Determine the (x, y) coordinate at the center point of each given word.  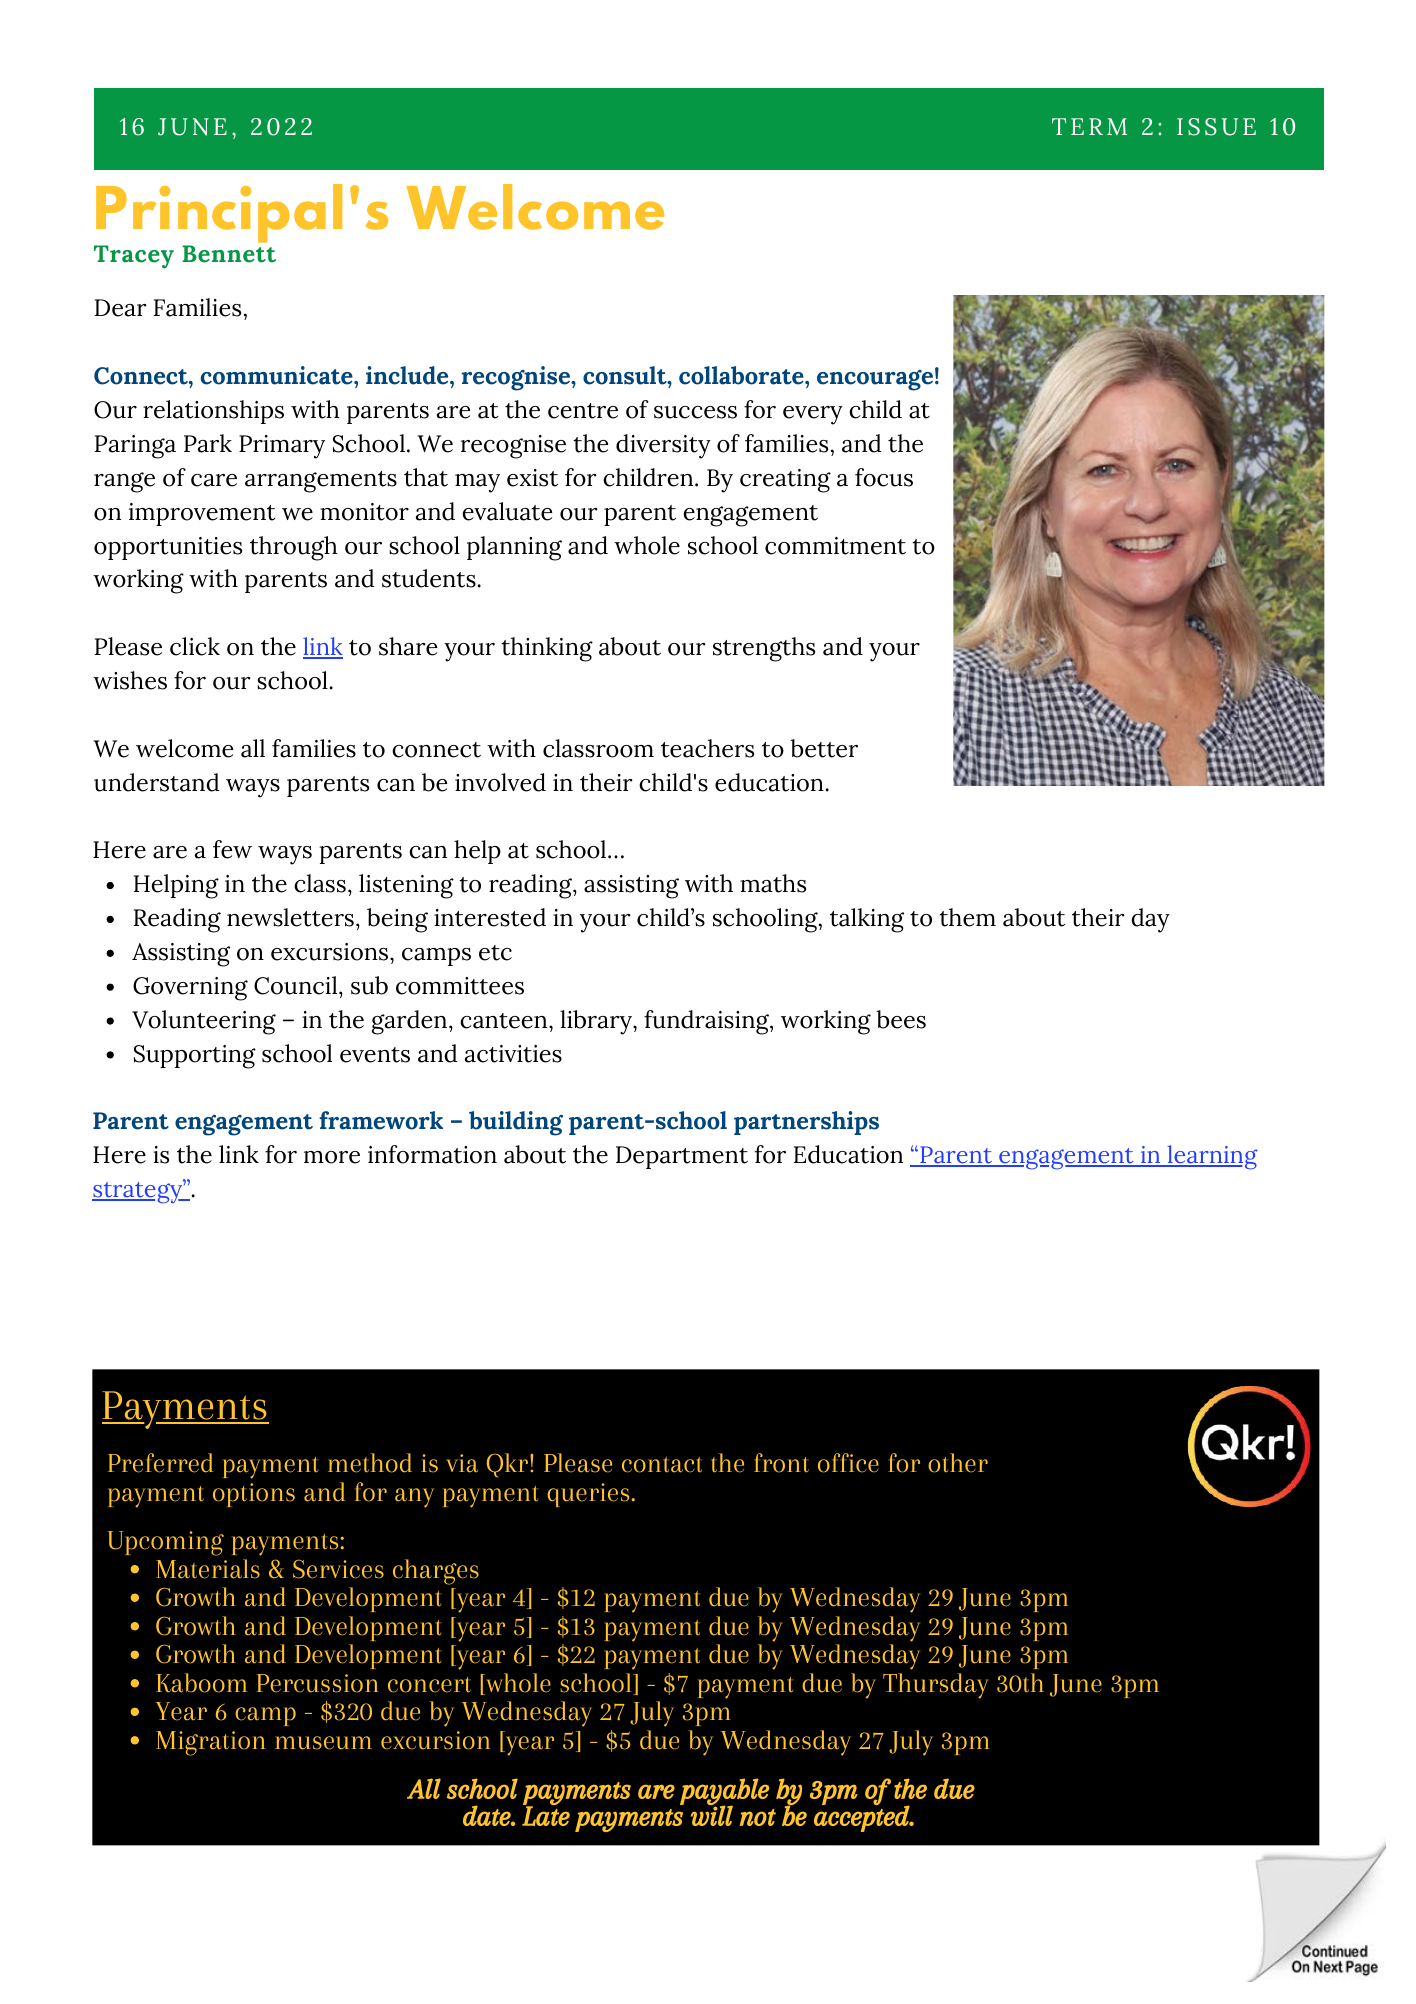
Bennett (229, 254)
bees (901, 1019)
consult (626, 375)
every (813, 415)
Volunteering (204, 1022)
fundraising (707, 1022)
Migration (211, 1743)
